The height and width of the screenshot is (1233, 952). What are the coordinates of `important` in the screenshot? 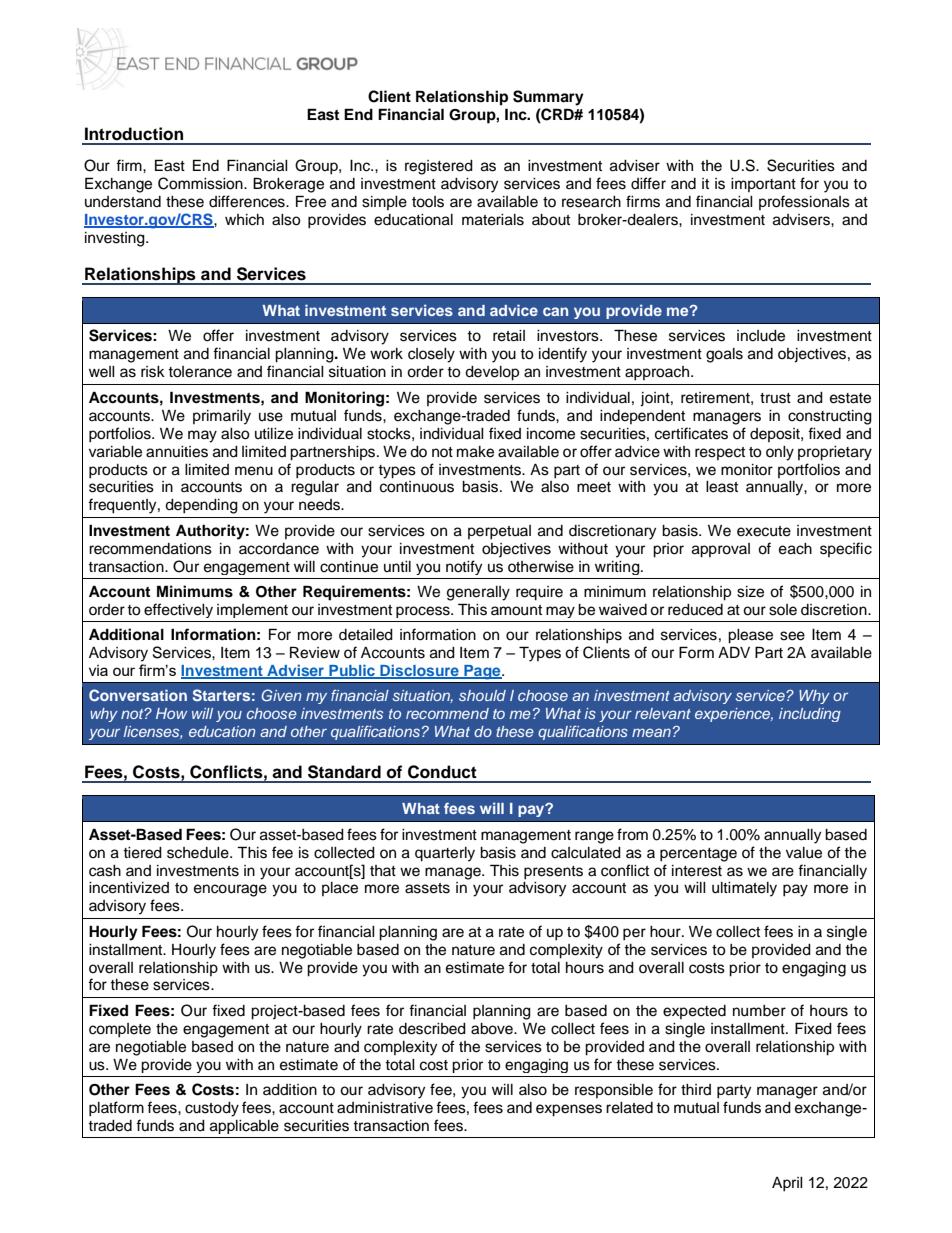 It's located at (763, 185).
